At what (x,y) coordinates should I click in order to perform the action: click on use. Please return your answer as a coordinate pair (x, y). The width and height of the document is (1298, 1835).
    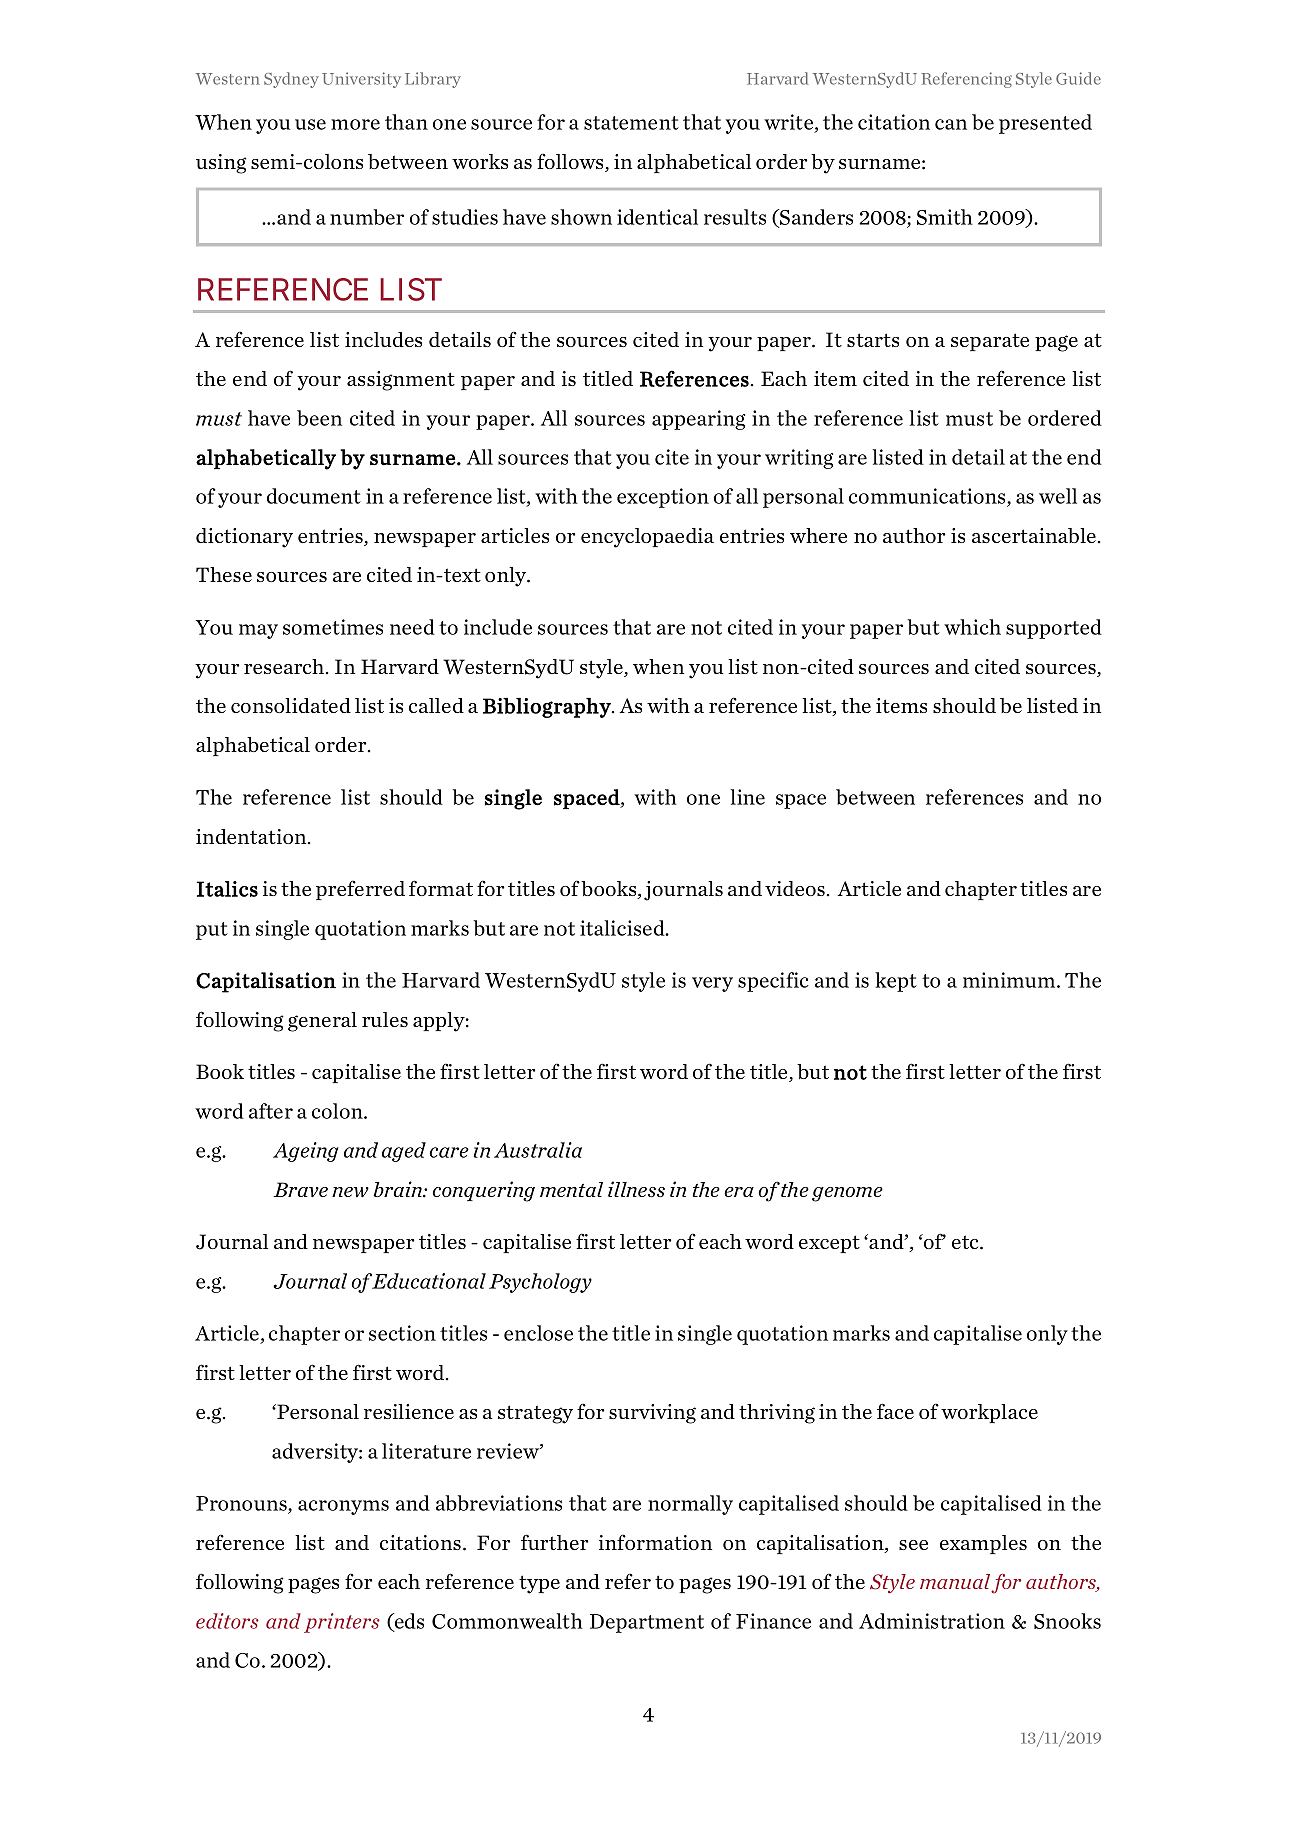
    Looking at the image, I should click on (310, 124).
